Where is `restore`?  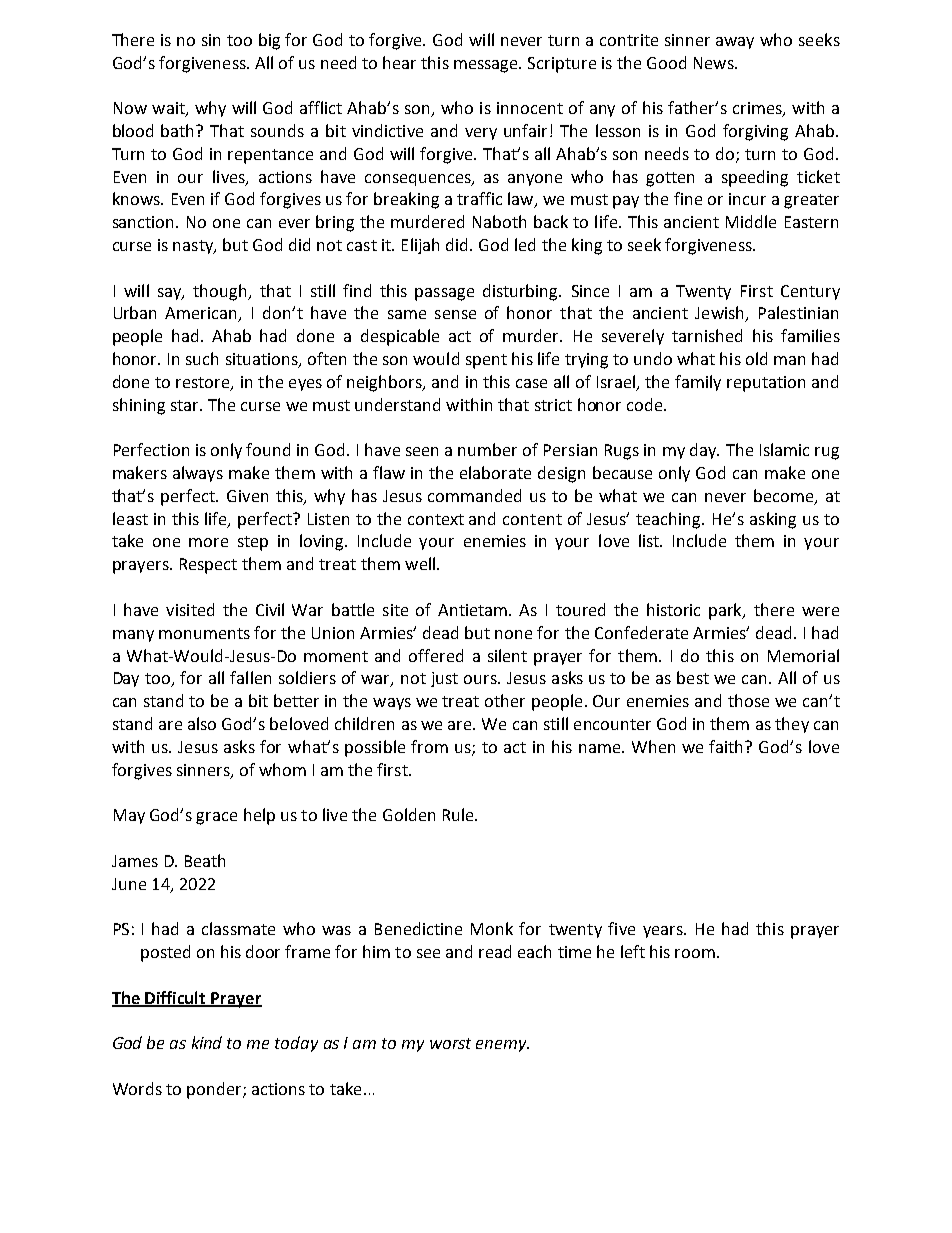
restore is located at coordinates (204, 383).
